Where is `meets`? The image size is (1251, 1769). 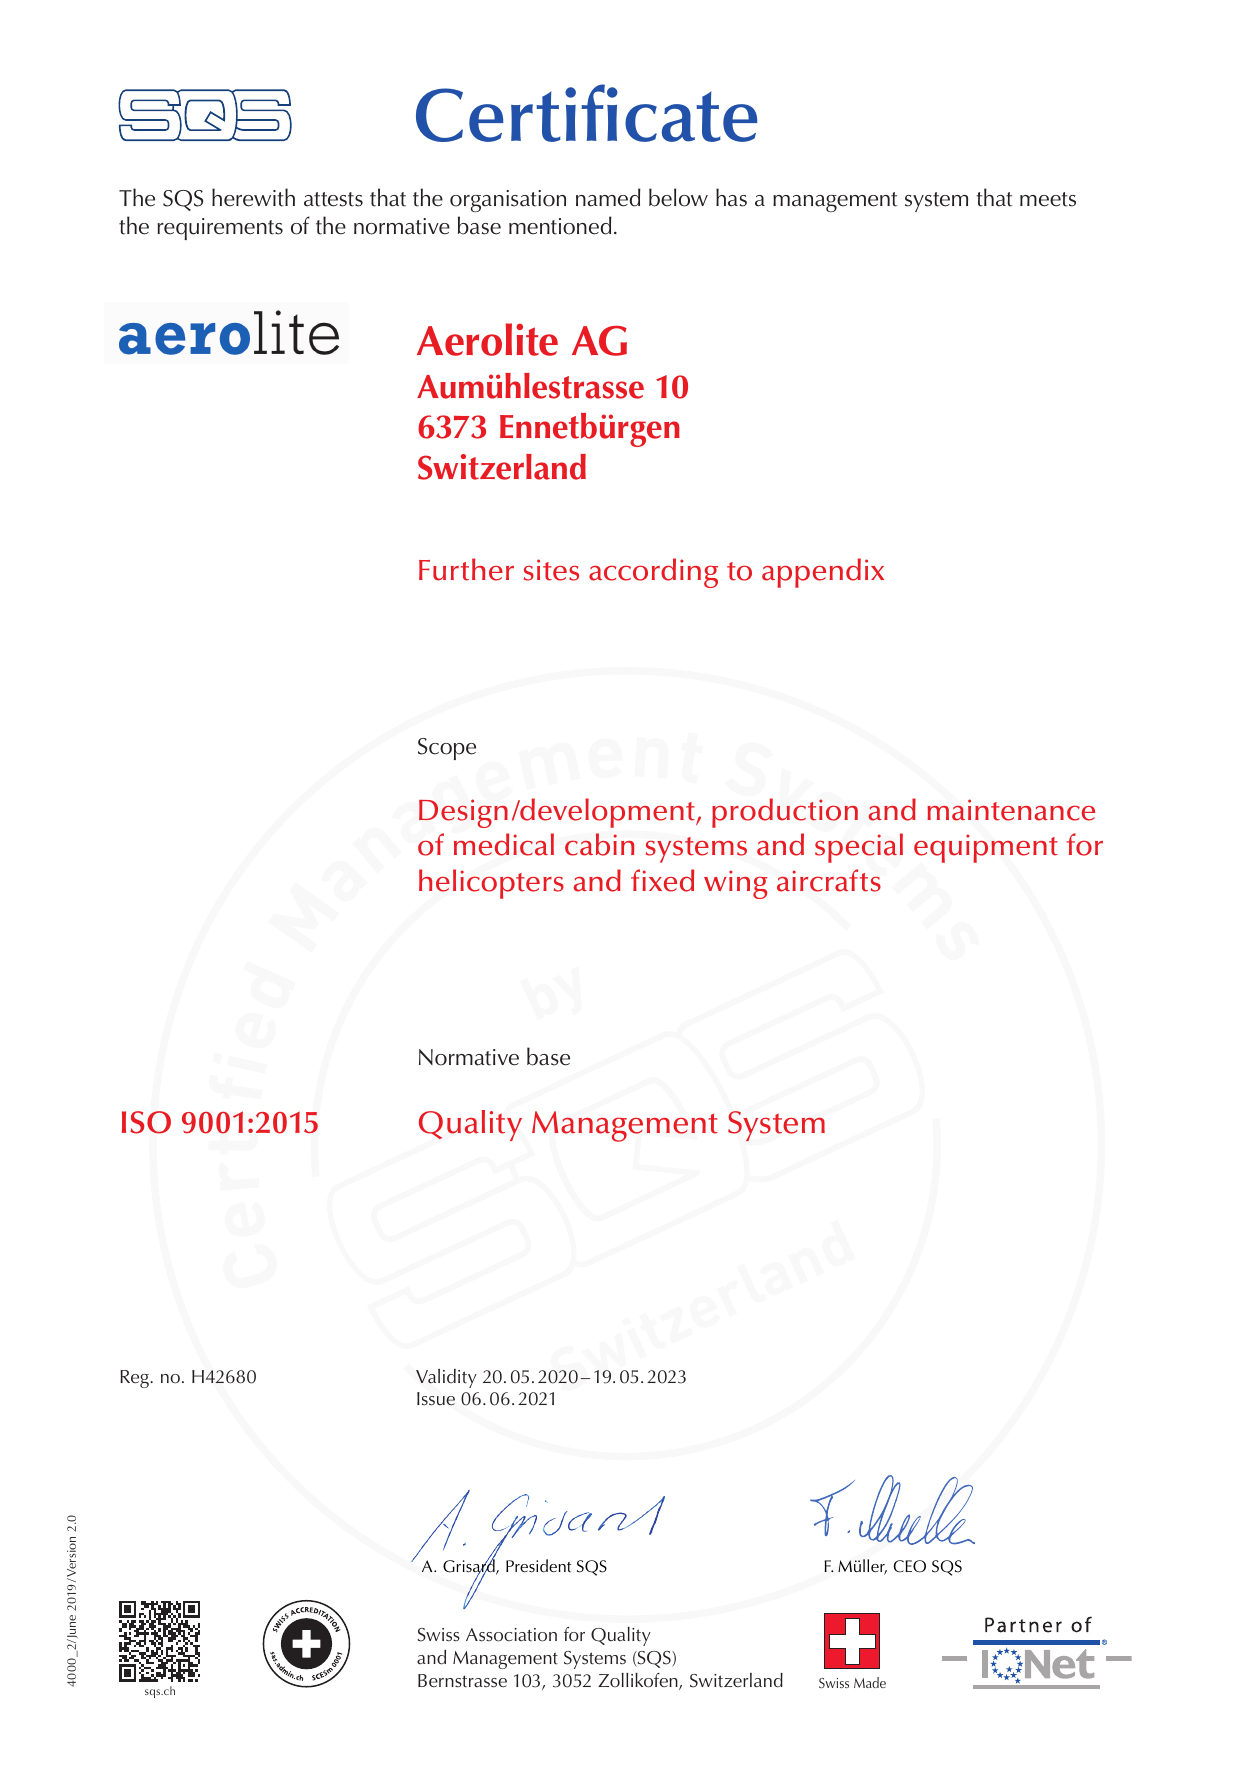
meets is located at coordinates (1048, 199).
